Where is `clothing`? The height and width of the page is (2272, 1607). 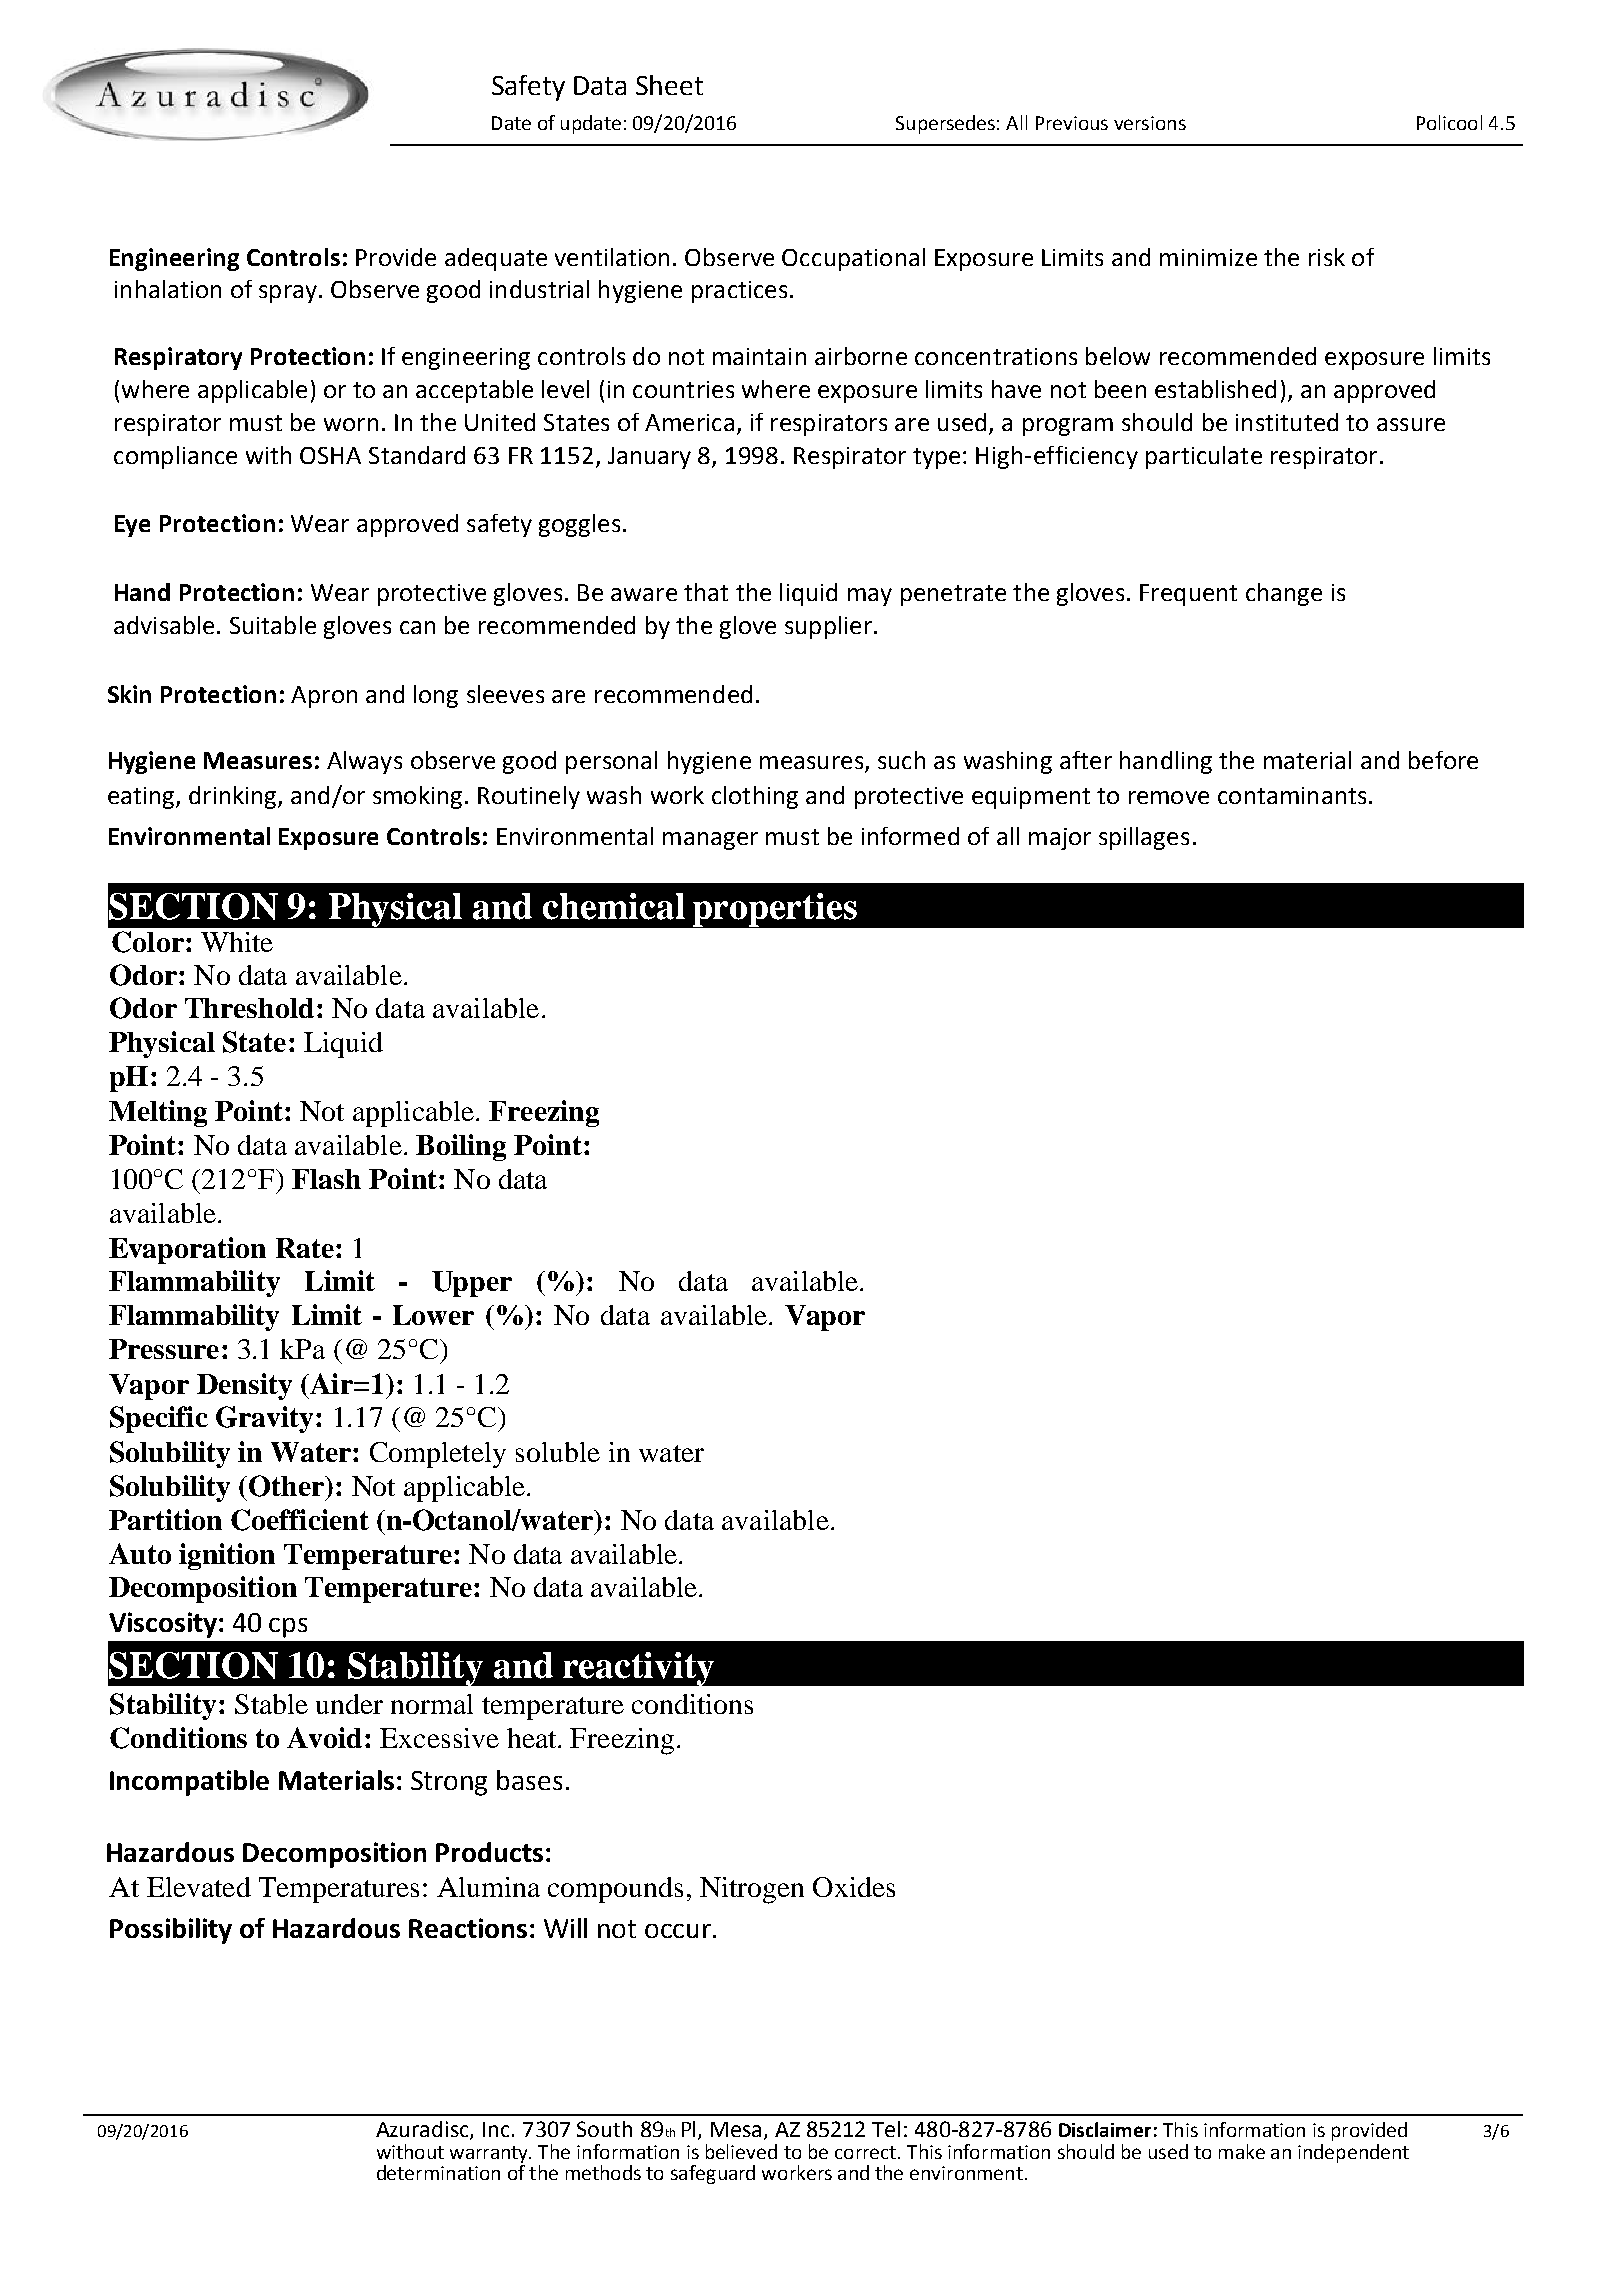 clothing is located at coordinates (755, 797).
